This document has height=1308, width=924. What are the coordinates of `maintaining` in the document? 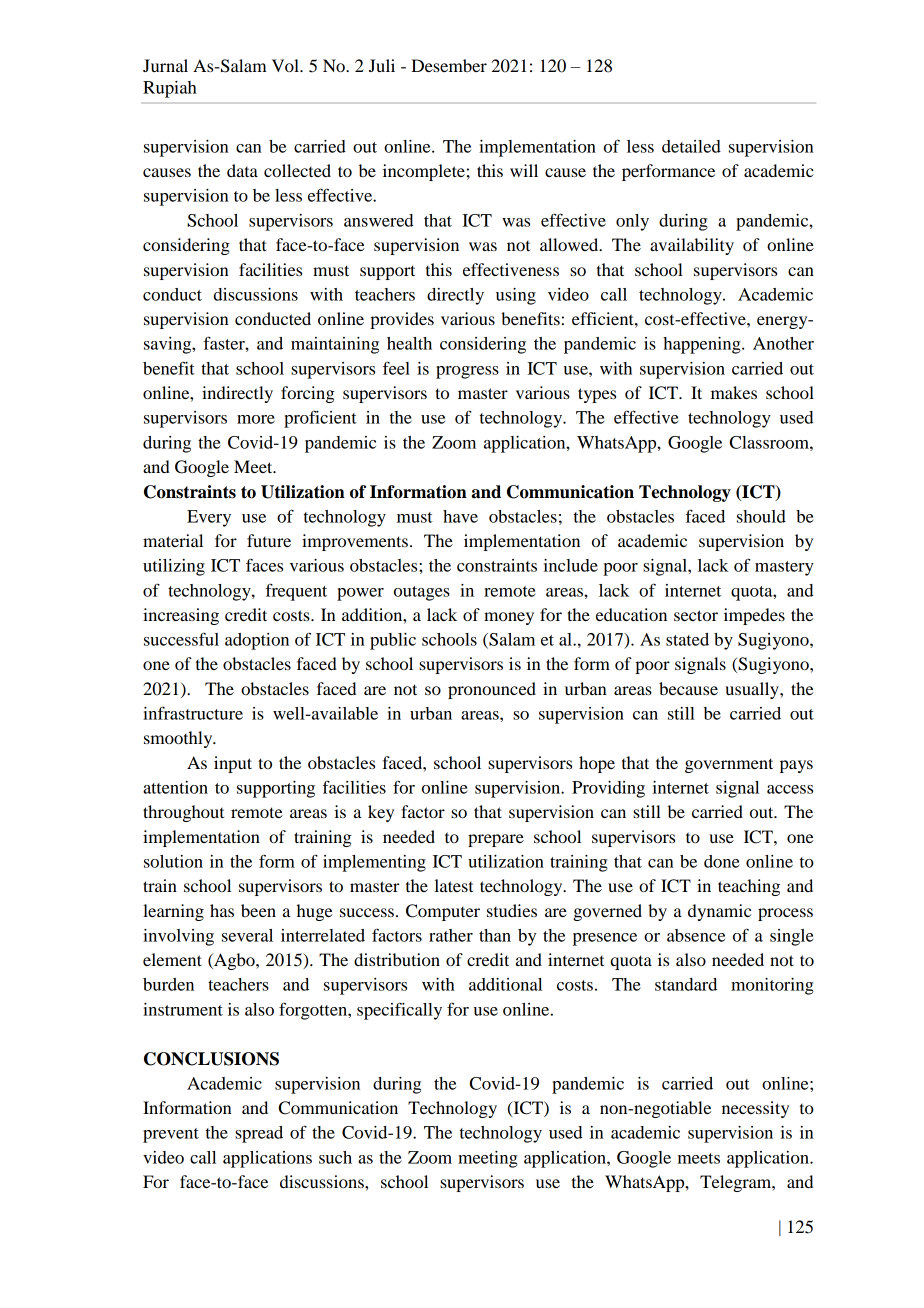 It's located at (335, 345).
